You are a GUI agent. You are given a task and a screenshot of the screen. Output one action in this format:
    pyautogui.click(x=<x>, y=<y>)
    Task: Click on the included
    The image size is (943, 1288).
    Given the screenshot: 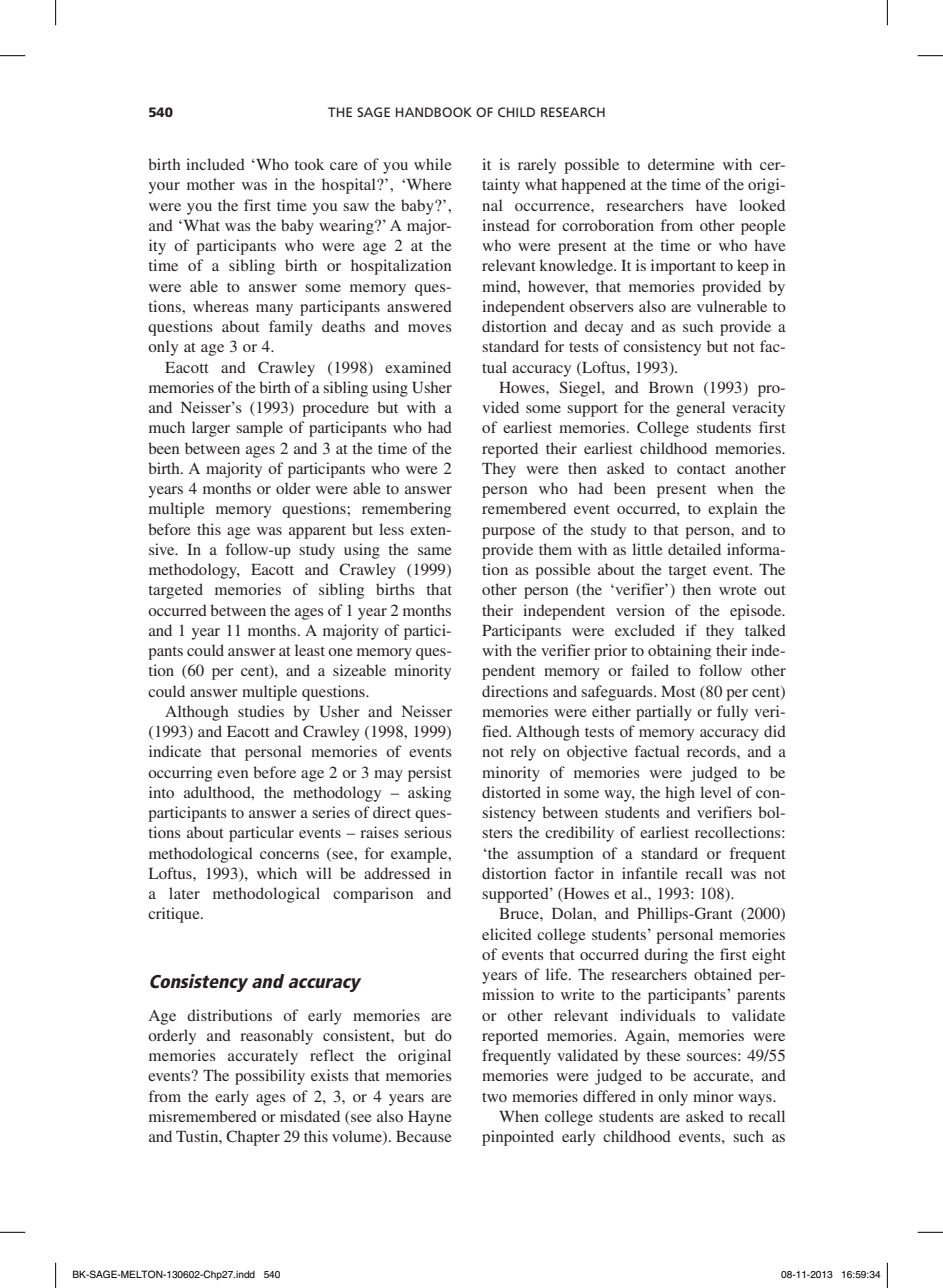 What is the action you would take?
    pyautogui.click(x=215, y=164)
